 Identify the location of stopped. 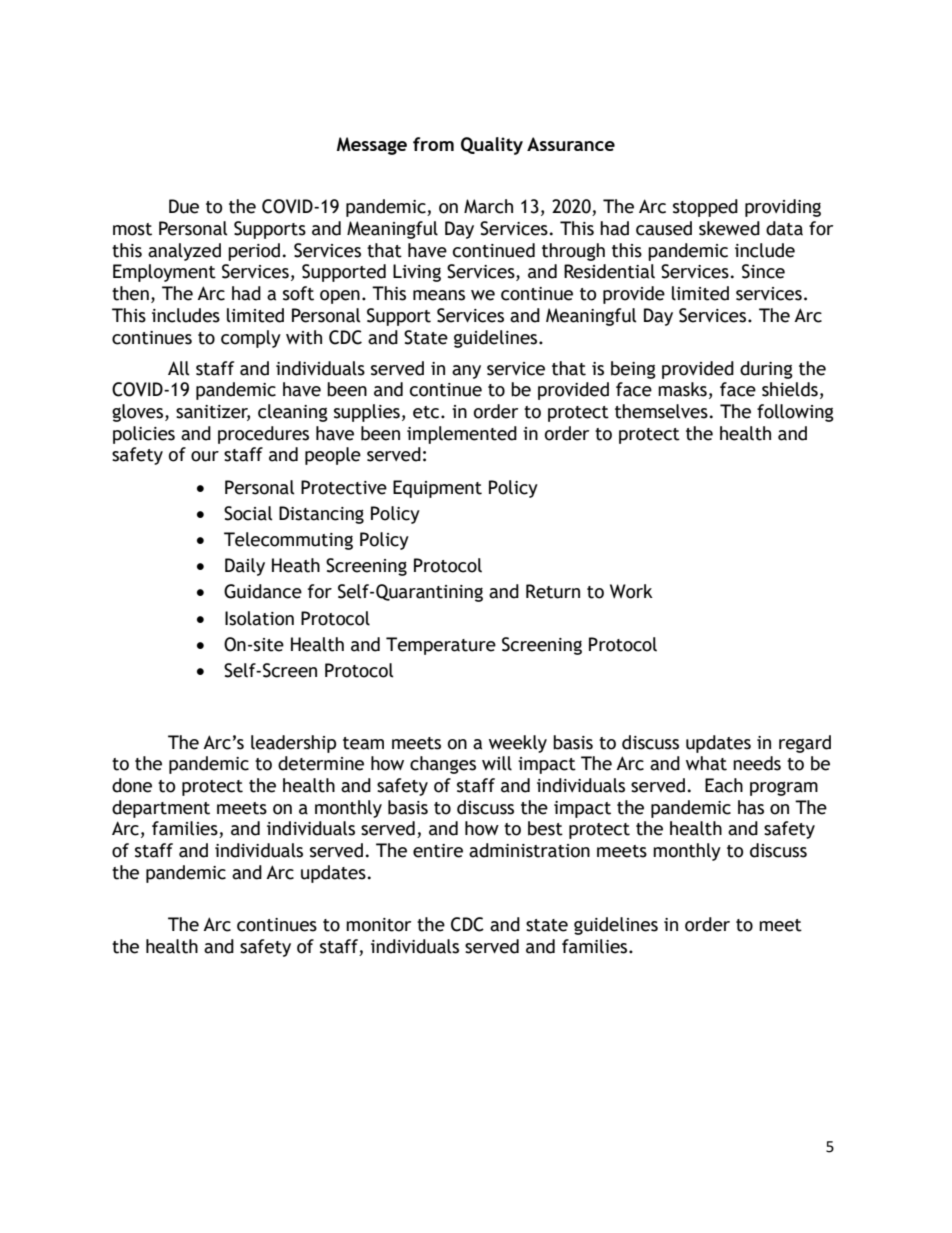
(705, 208).
